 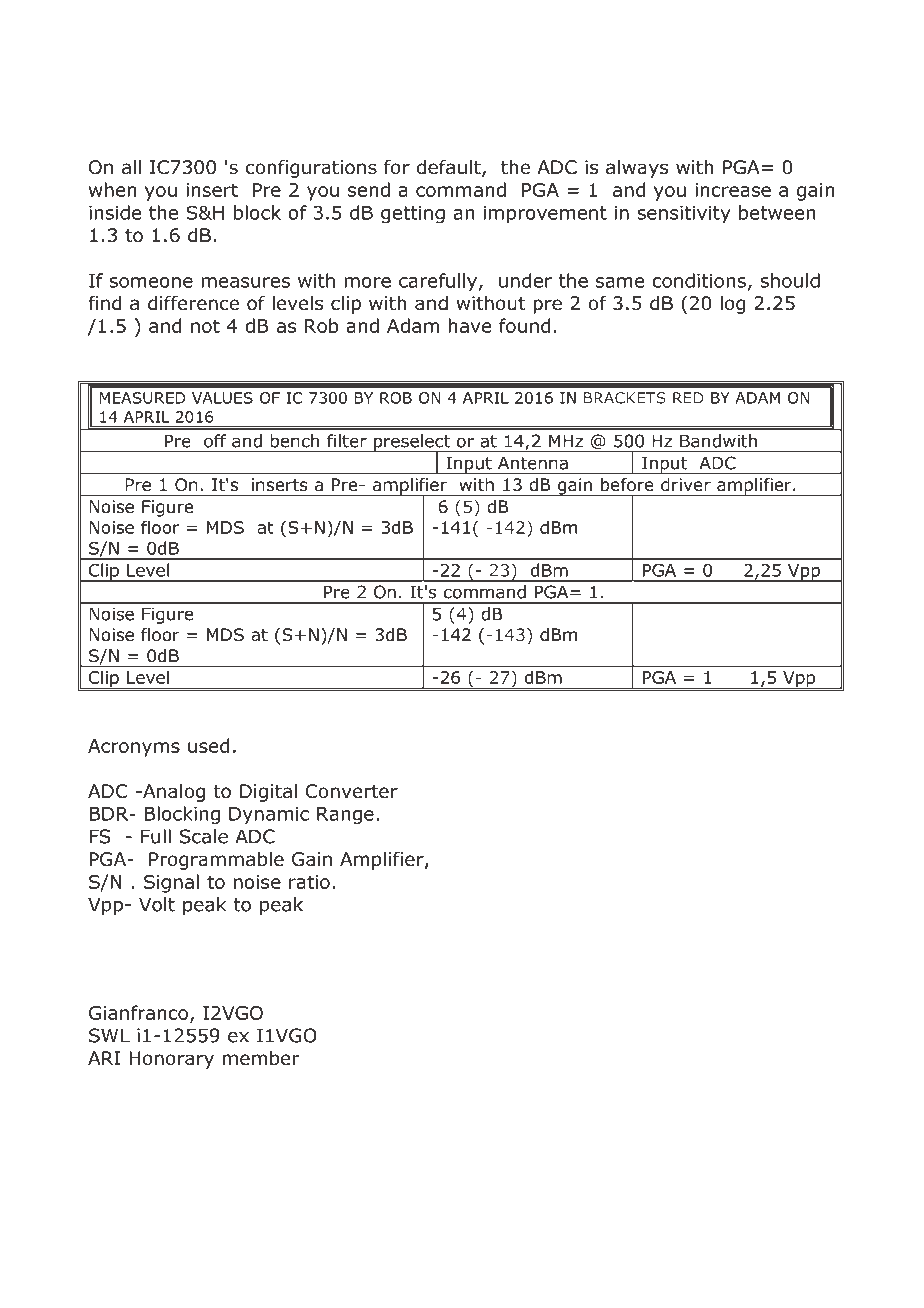 I want to click on all, so click(x=131, y=167).
